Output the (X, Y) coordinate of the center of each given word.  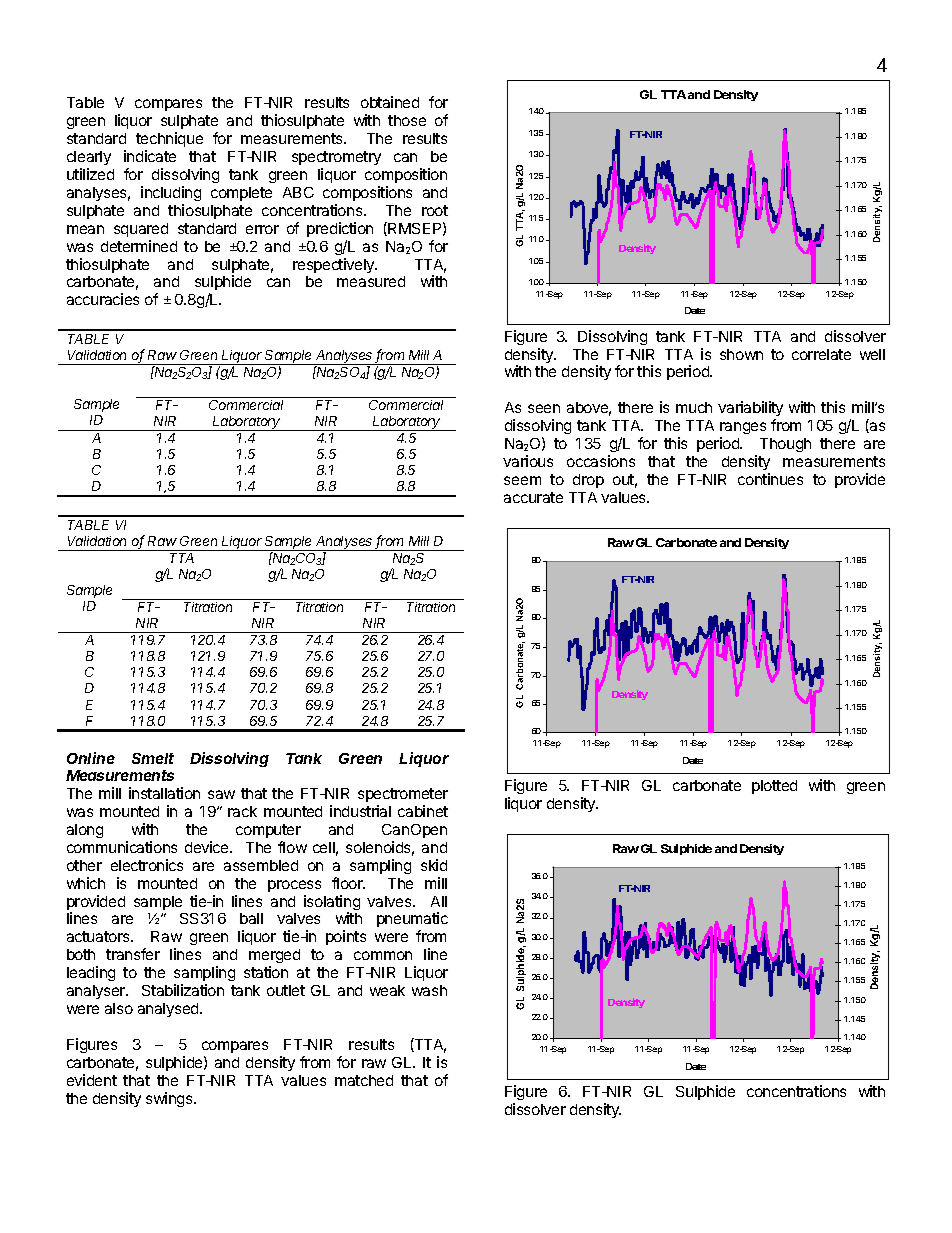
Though (785, 445)
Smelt (153, 758)
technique (169, 139)
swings (170, 1099)
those (407, 120)
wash (429, 990)
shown (741, 354)
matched (364, 1080)
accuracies (103, 299)
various (528, 461)
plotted (774, 787)
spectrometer (403, 795)
